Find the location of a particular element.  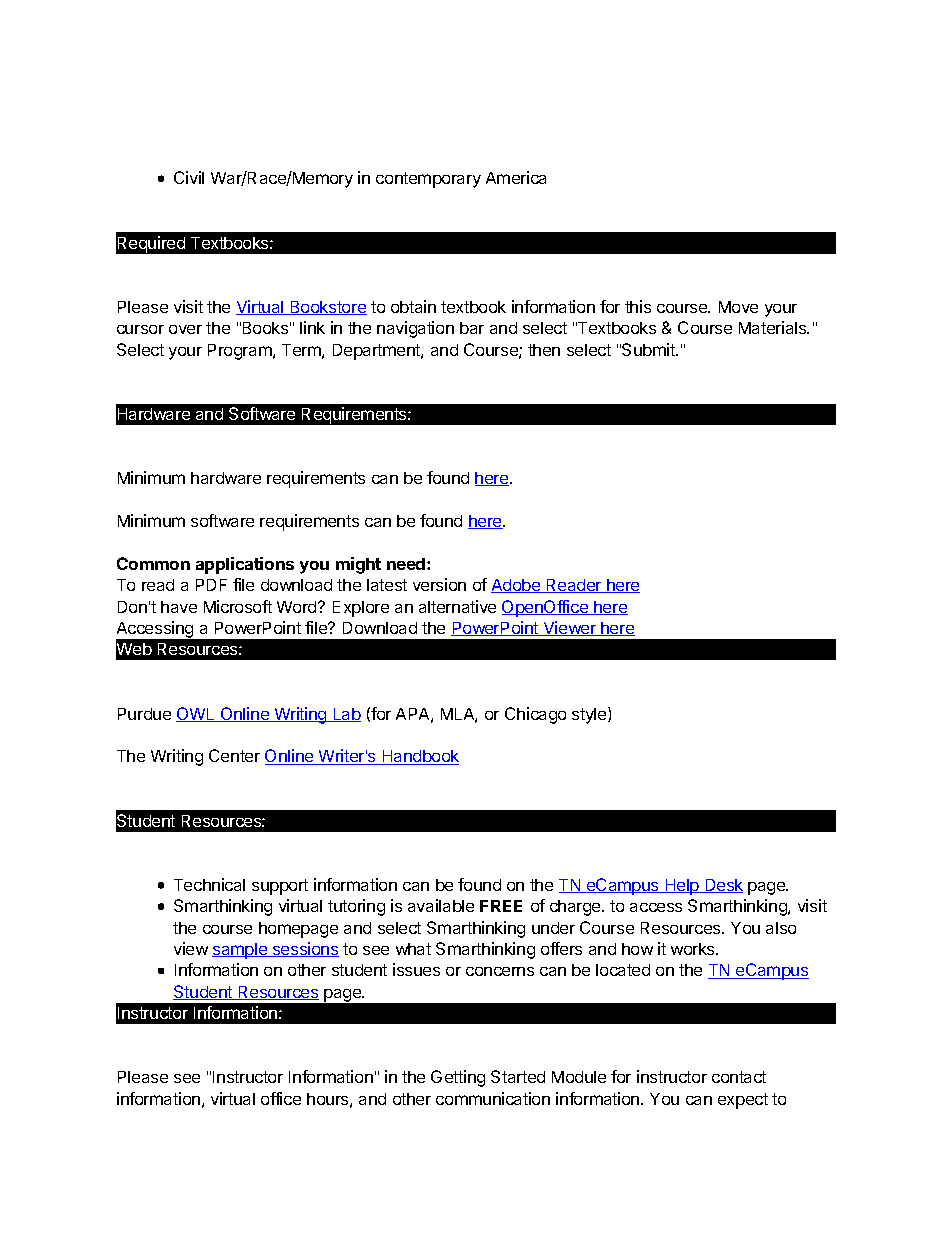

alternative is located at coordinates (457, 606).
